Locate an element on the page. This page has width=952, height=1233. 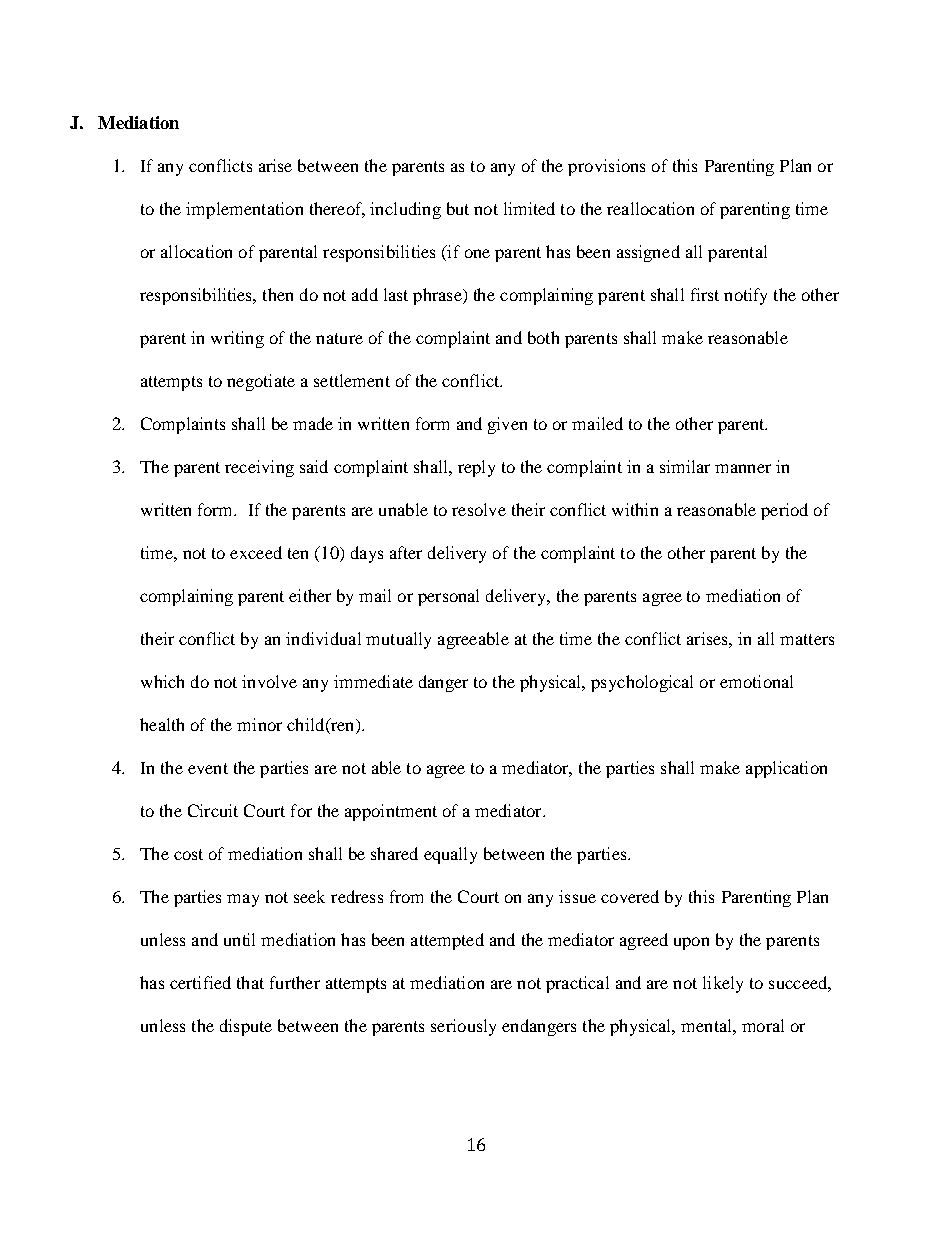
but is located at coordinates (458, 208).
